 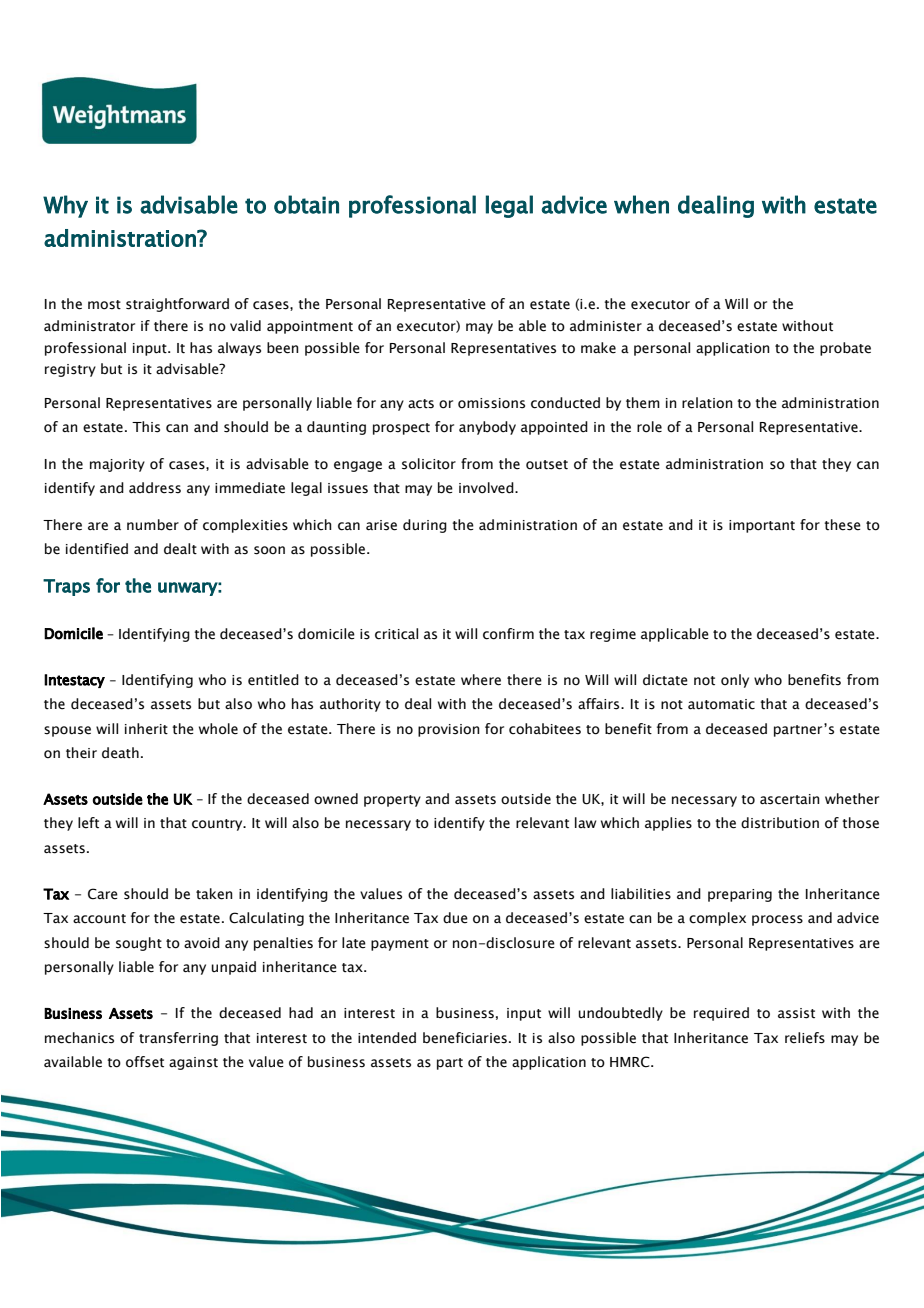 I want to click on when, so click(x=641, y=204).
